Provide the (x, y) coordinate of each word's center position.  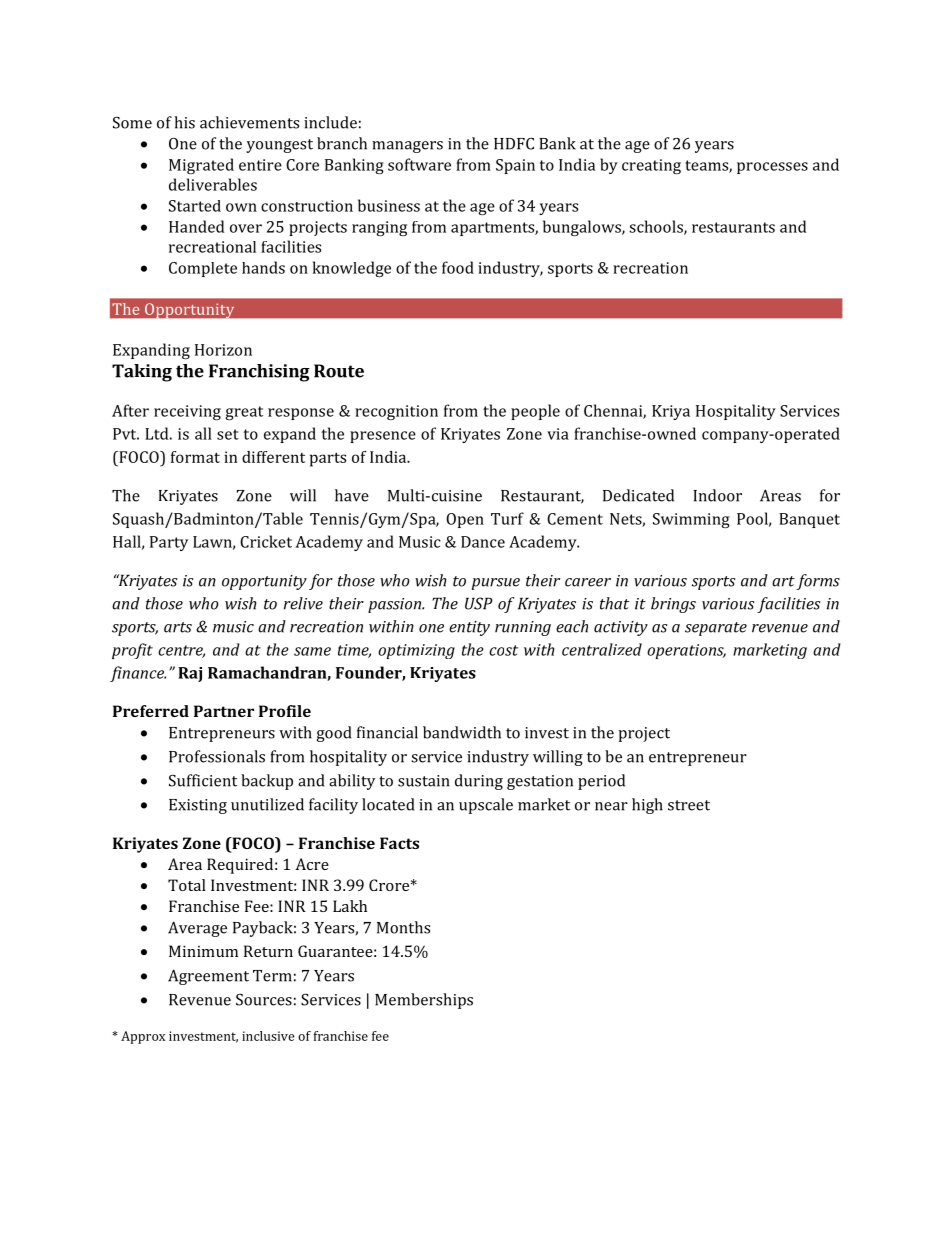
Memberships (424, 1001)
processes (772, 168)
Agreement (208, 977)
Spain (515, 166)
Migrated (201, 166)
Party (169, 543)
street (689, 805)
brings (673, 605)
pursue (496, 584)
